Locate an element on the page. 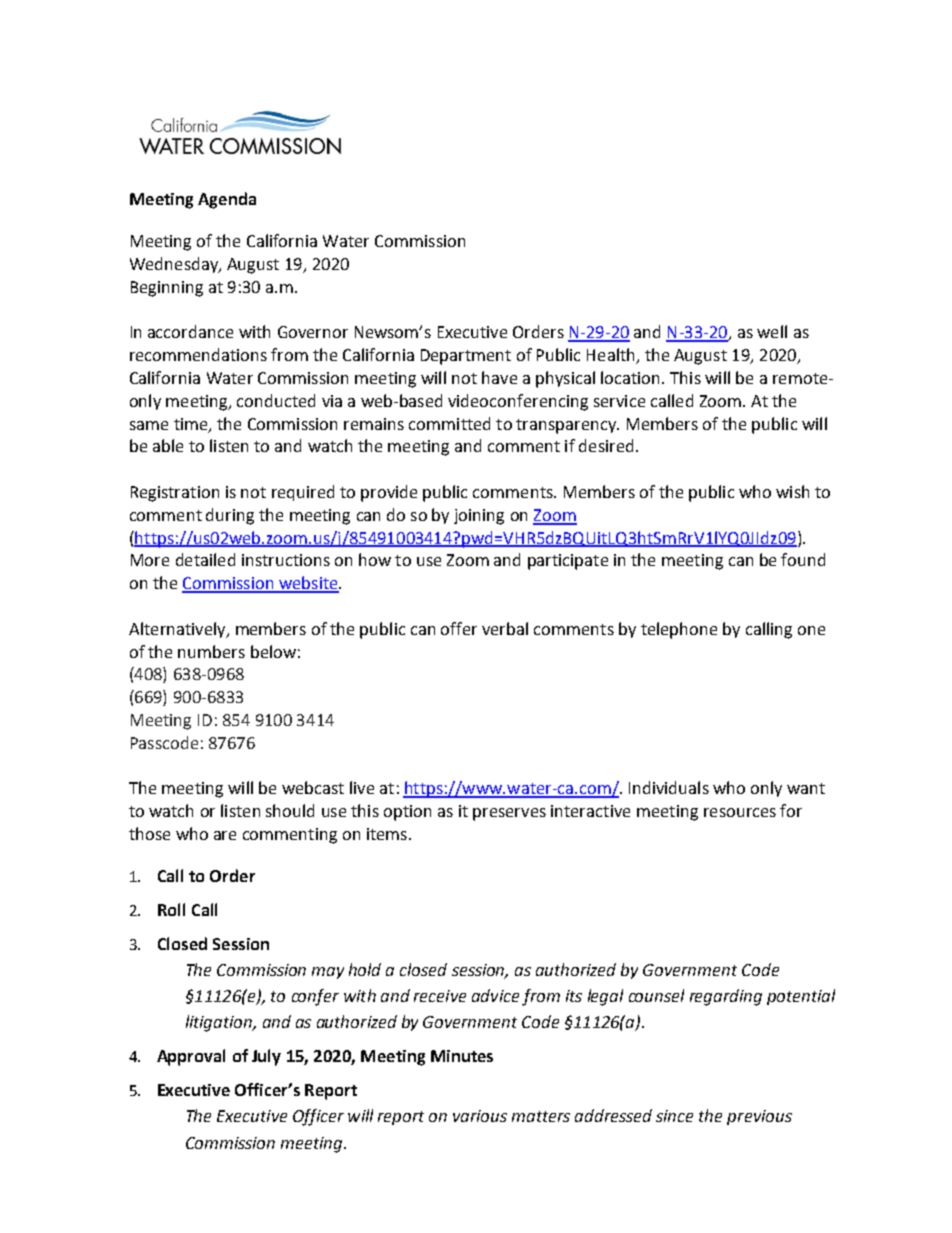 The width and height of the image is (952, 1233). Approval is located at coordinates (191, 1057).
